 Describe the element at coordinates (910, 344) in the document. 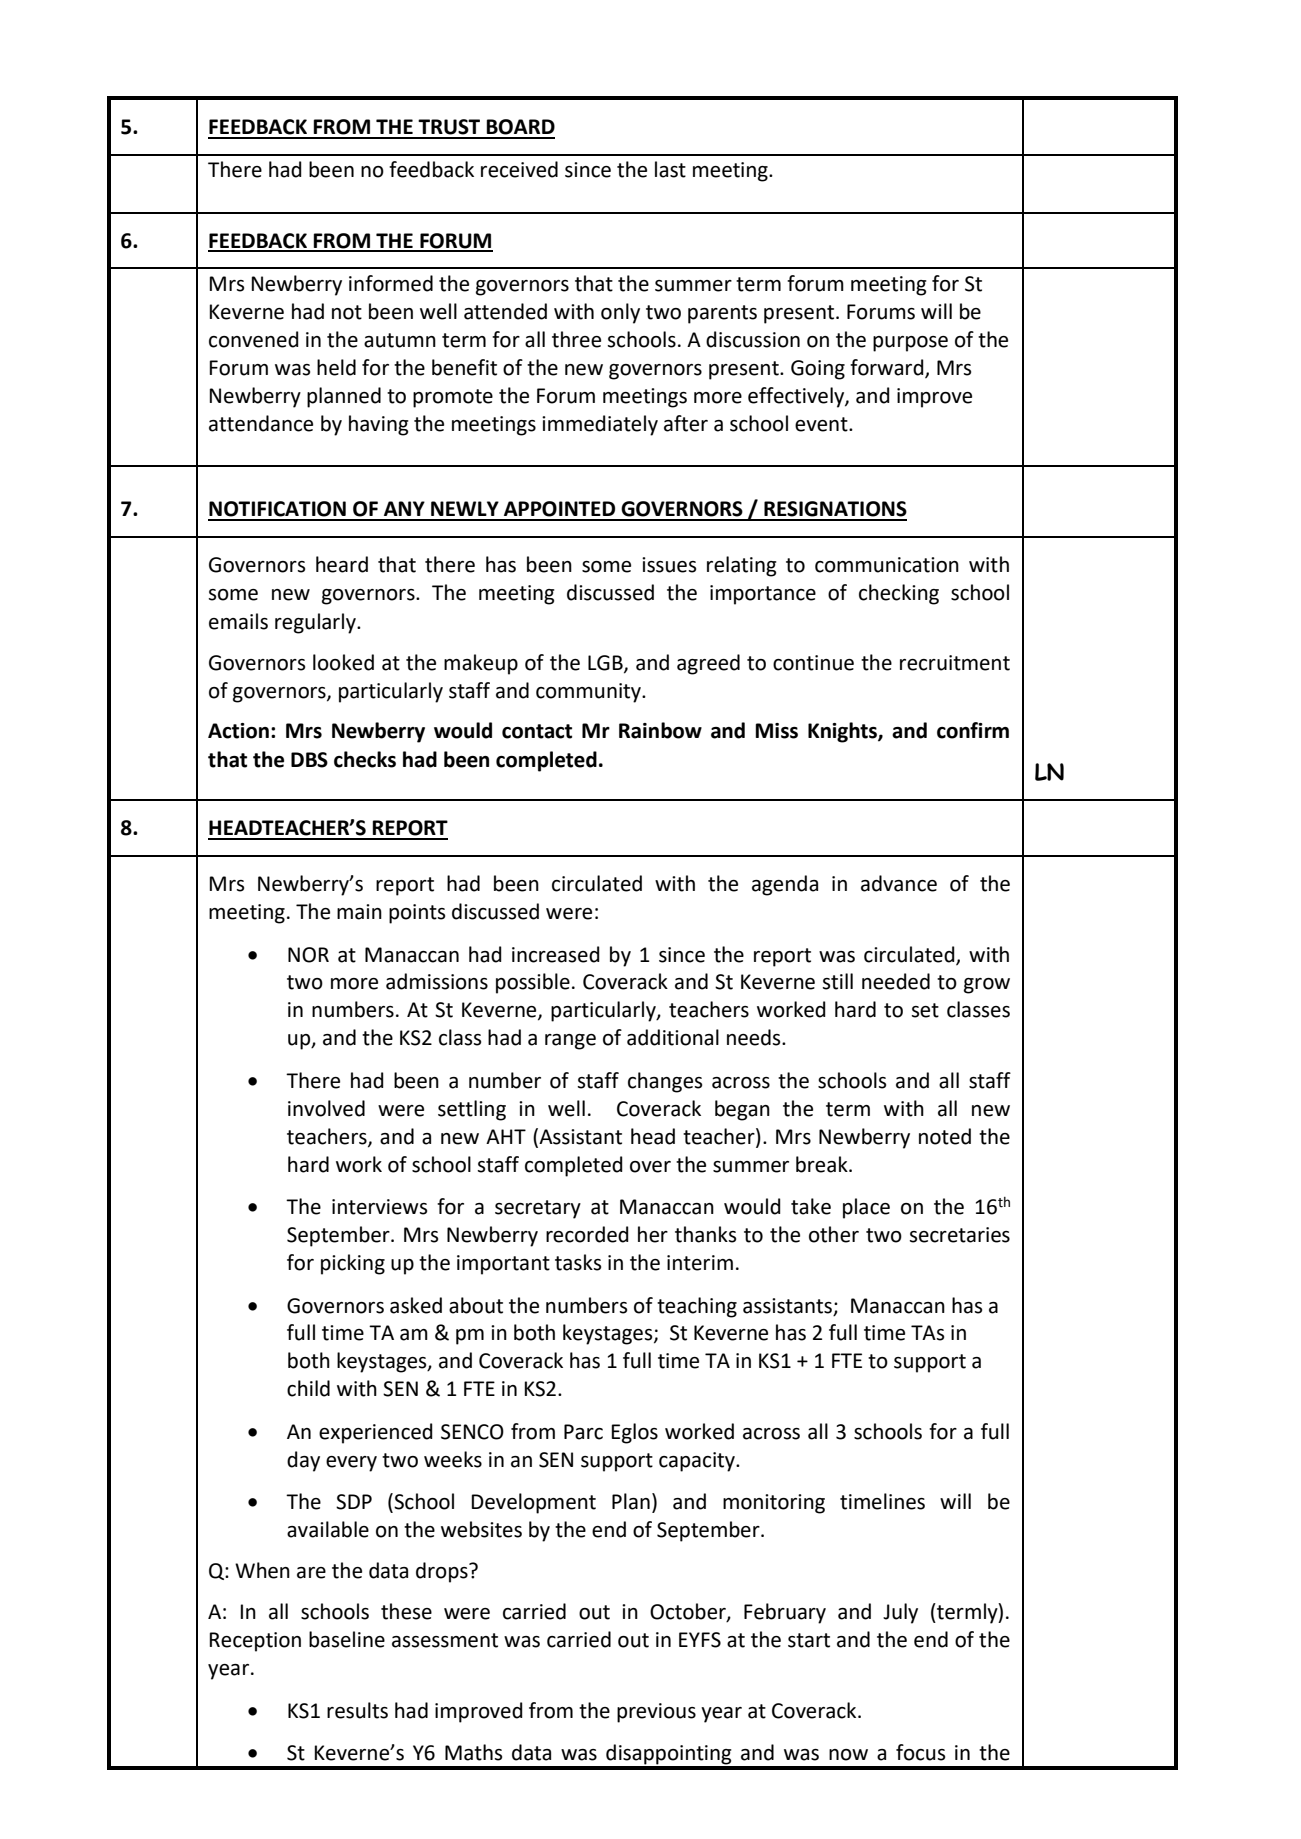

I see `purpose` at that location.
